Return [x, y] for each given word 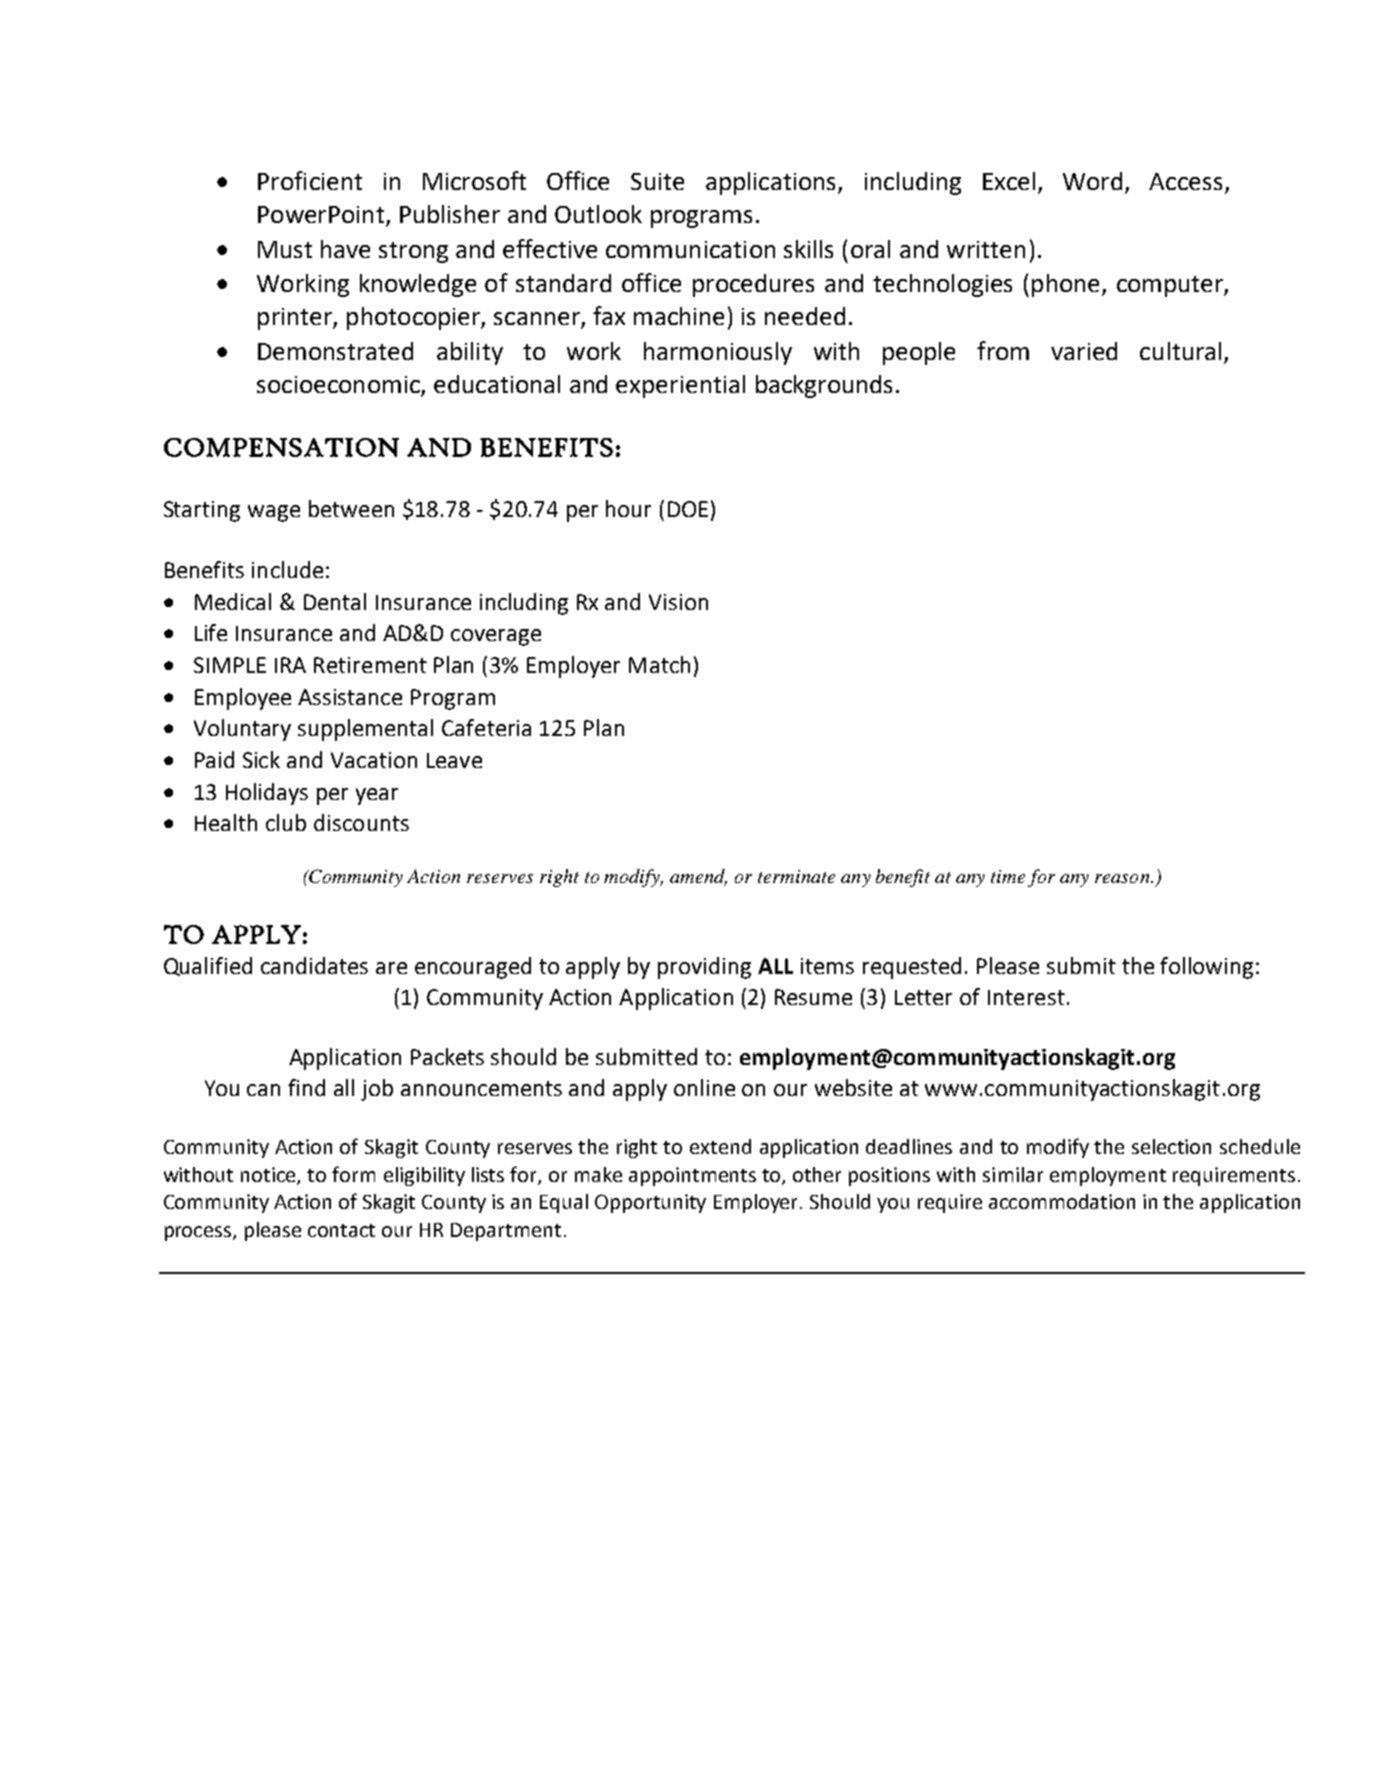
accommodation [1062, 1201]
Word [1094, 182]
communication [690, 249]
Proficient [310, 180]
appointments [692, 1176]
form [353, 1174]
